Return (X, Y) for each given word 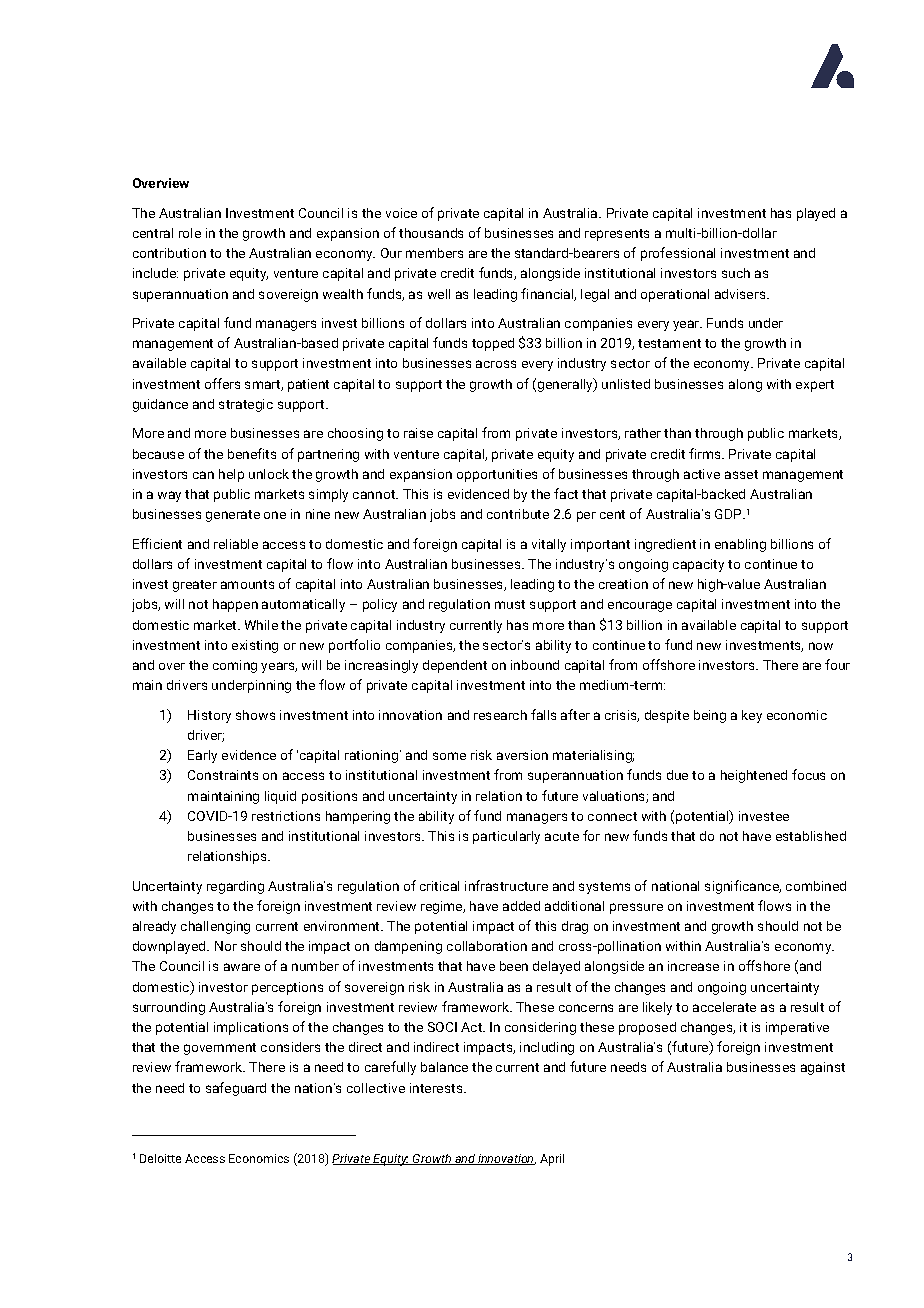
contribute (518, 514)
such (736, 273)
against (823, 1068)
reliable (236, 544)
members (434, 253)
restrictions (286, 816)
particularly (506, 837)
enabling (740, 545)
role (190, 233)
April (552, 1160)
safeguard (236, 1089)
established (811, 836)
